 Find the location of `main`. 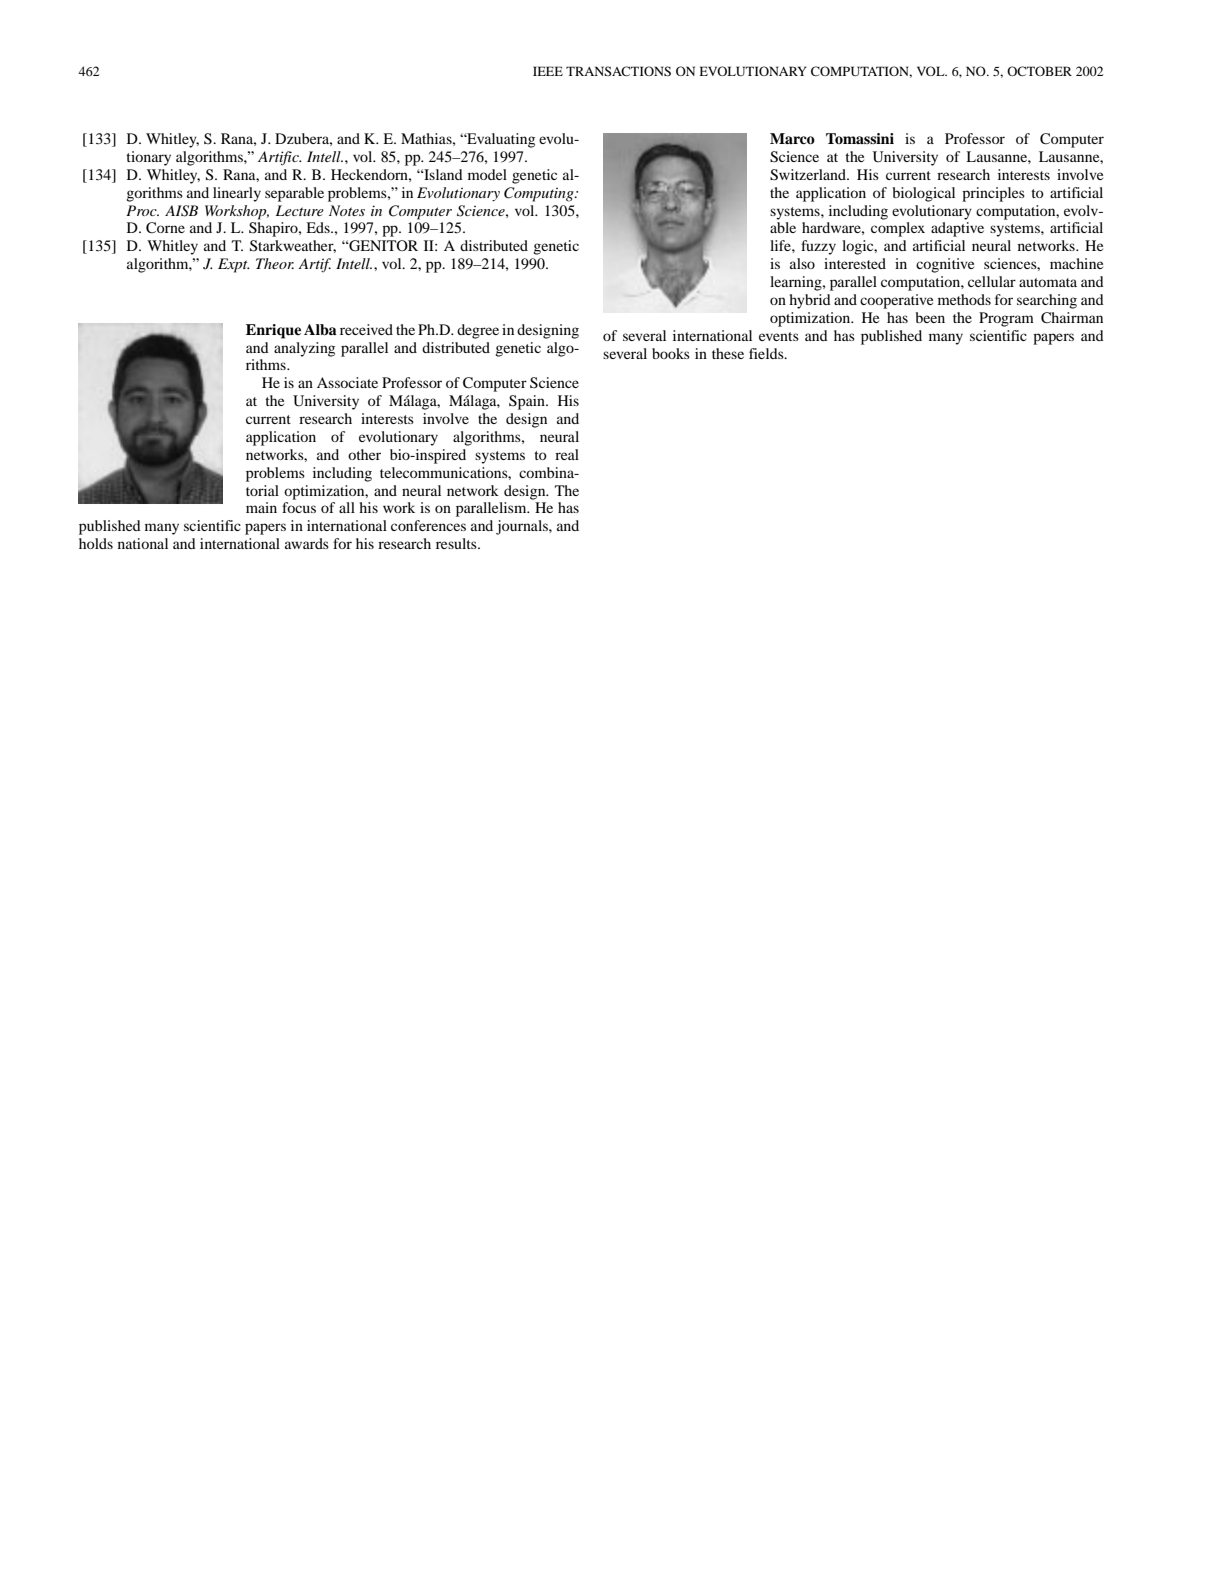

main is located at coordinates (261, 507).
